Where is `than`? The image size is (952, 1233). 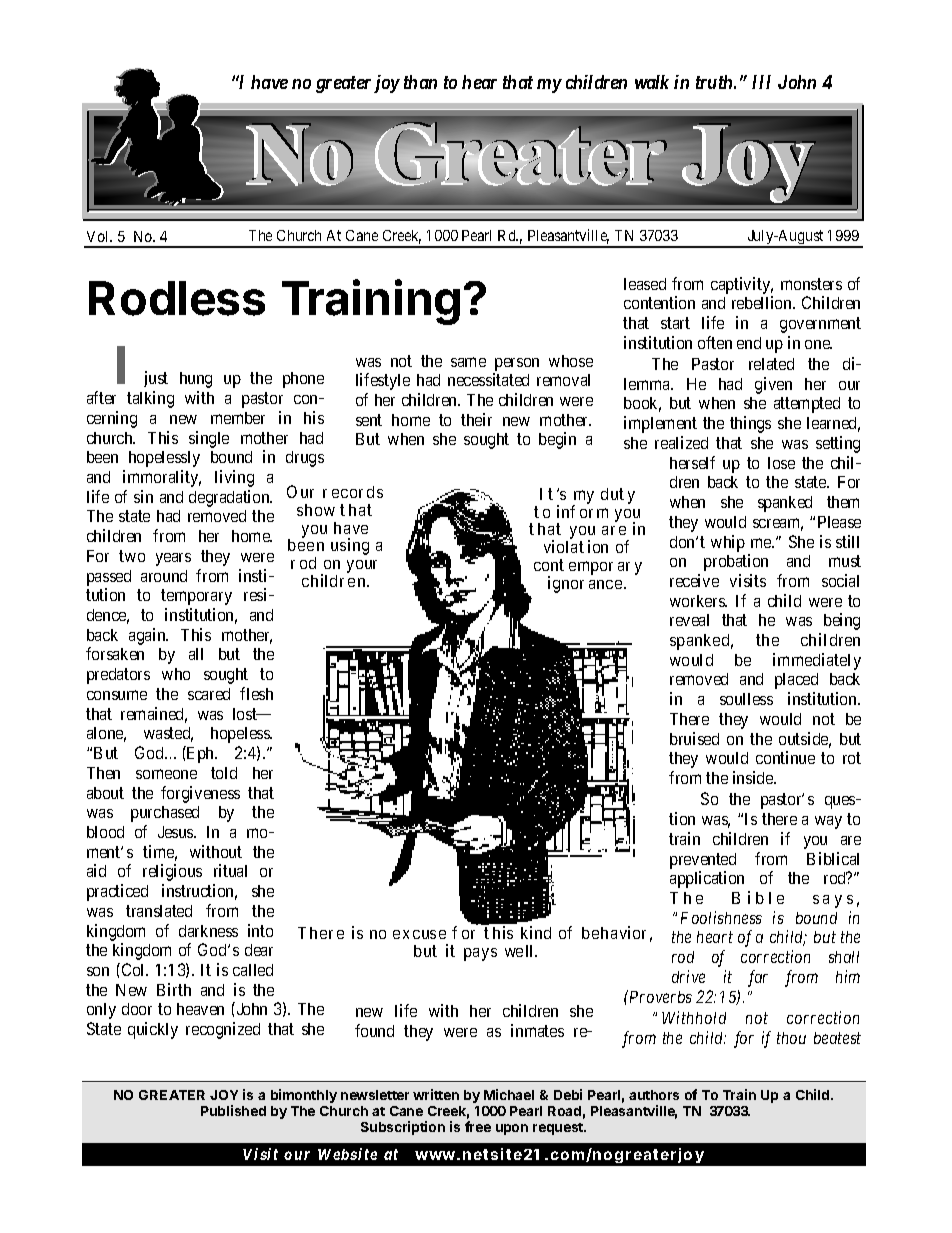 than is located at coordinates (420, 82).
